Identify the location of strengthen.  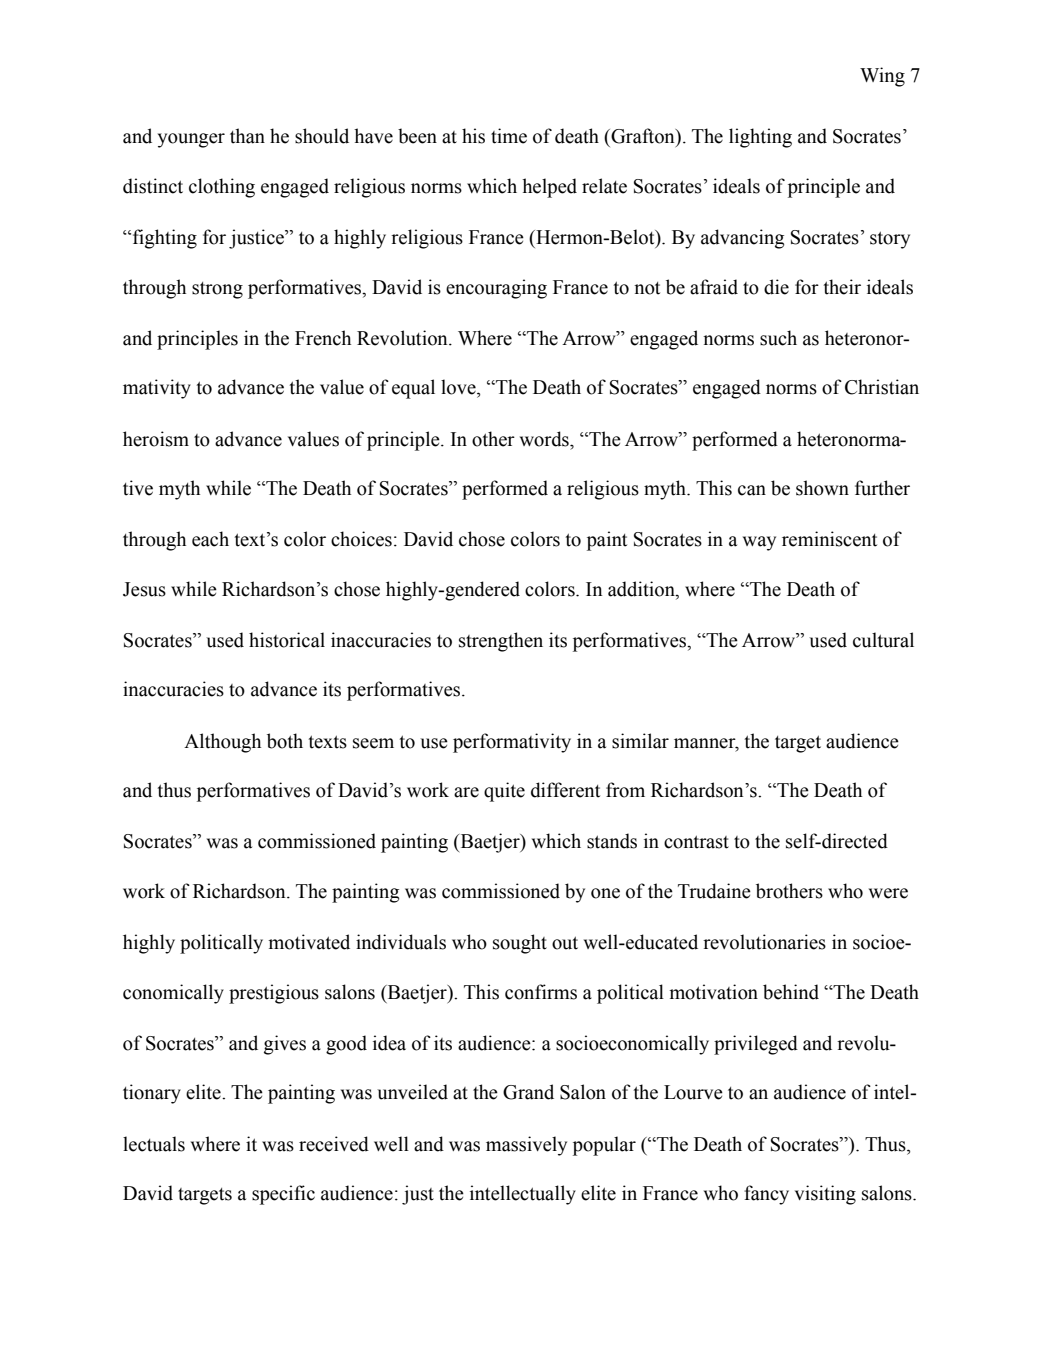
(501, 642).
